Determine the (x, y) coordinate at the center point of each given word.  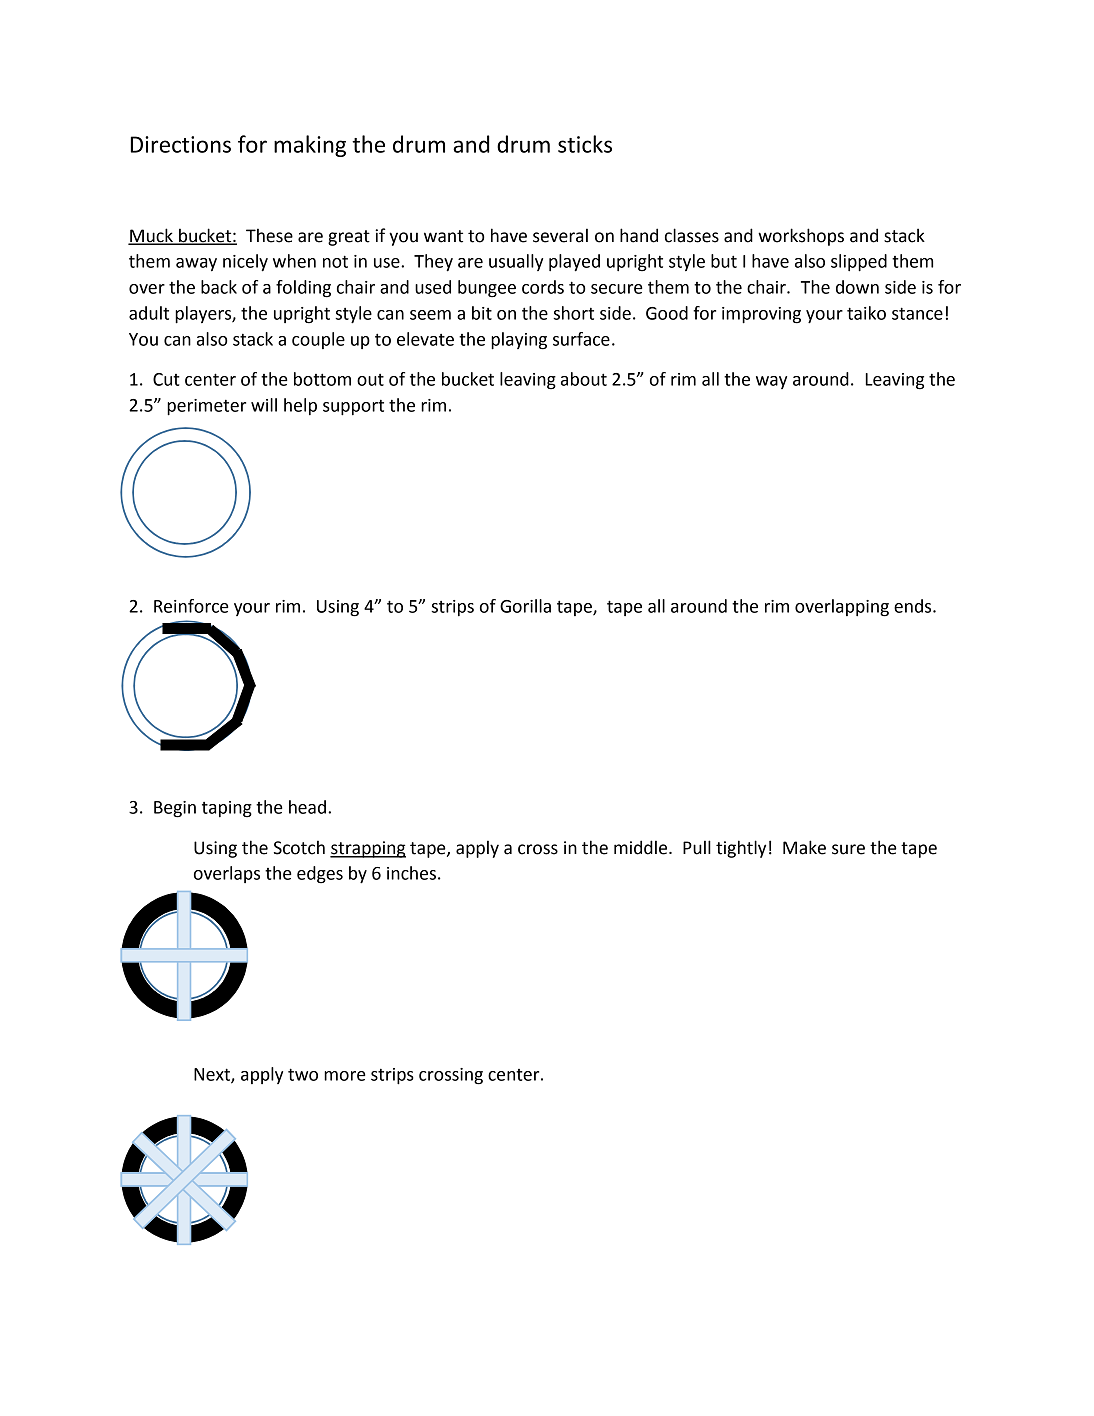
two (303, 1074)
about (584, 379)
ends (914, 606)
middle (642, 847)
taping (227, 809)
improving (761, 315)
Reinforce (191, 606)
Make (804, 847)
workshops (801, 237)
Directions (180, 144)
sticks (585, 144)
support (353, 408)
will (264, 405)
